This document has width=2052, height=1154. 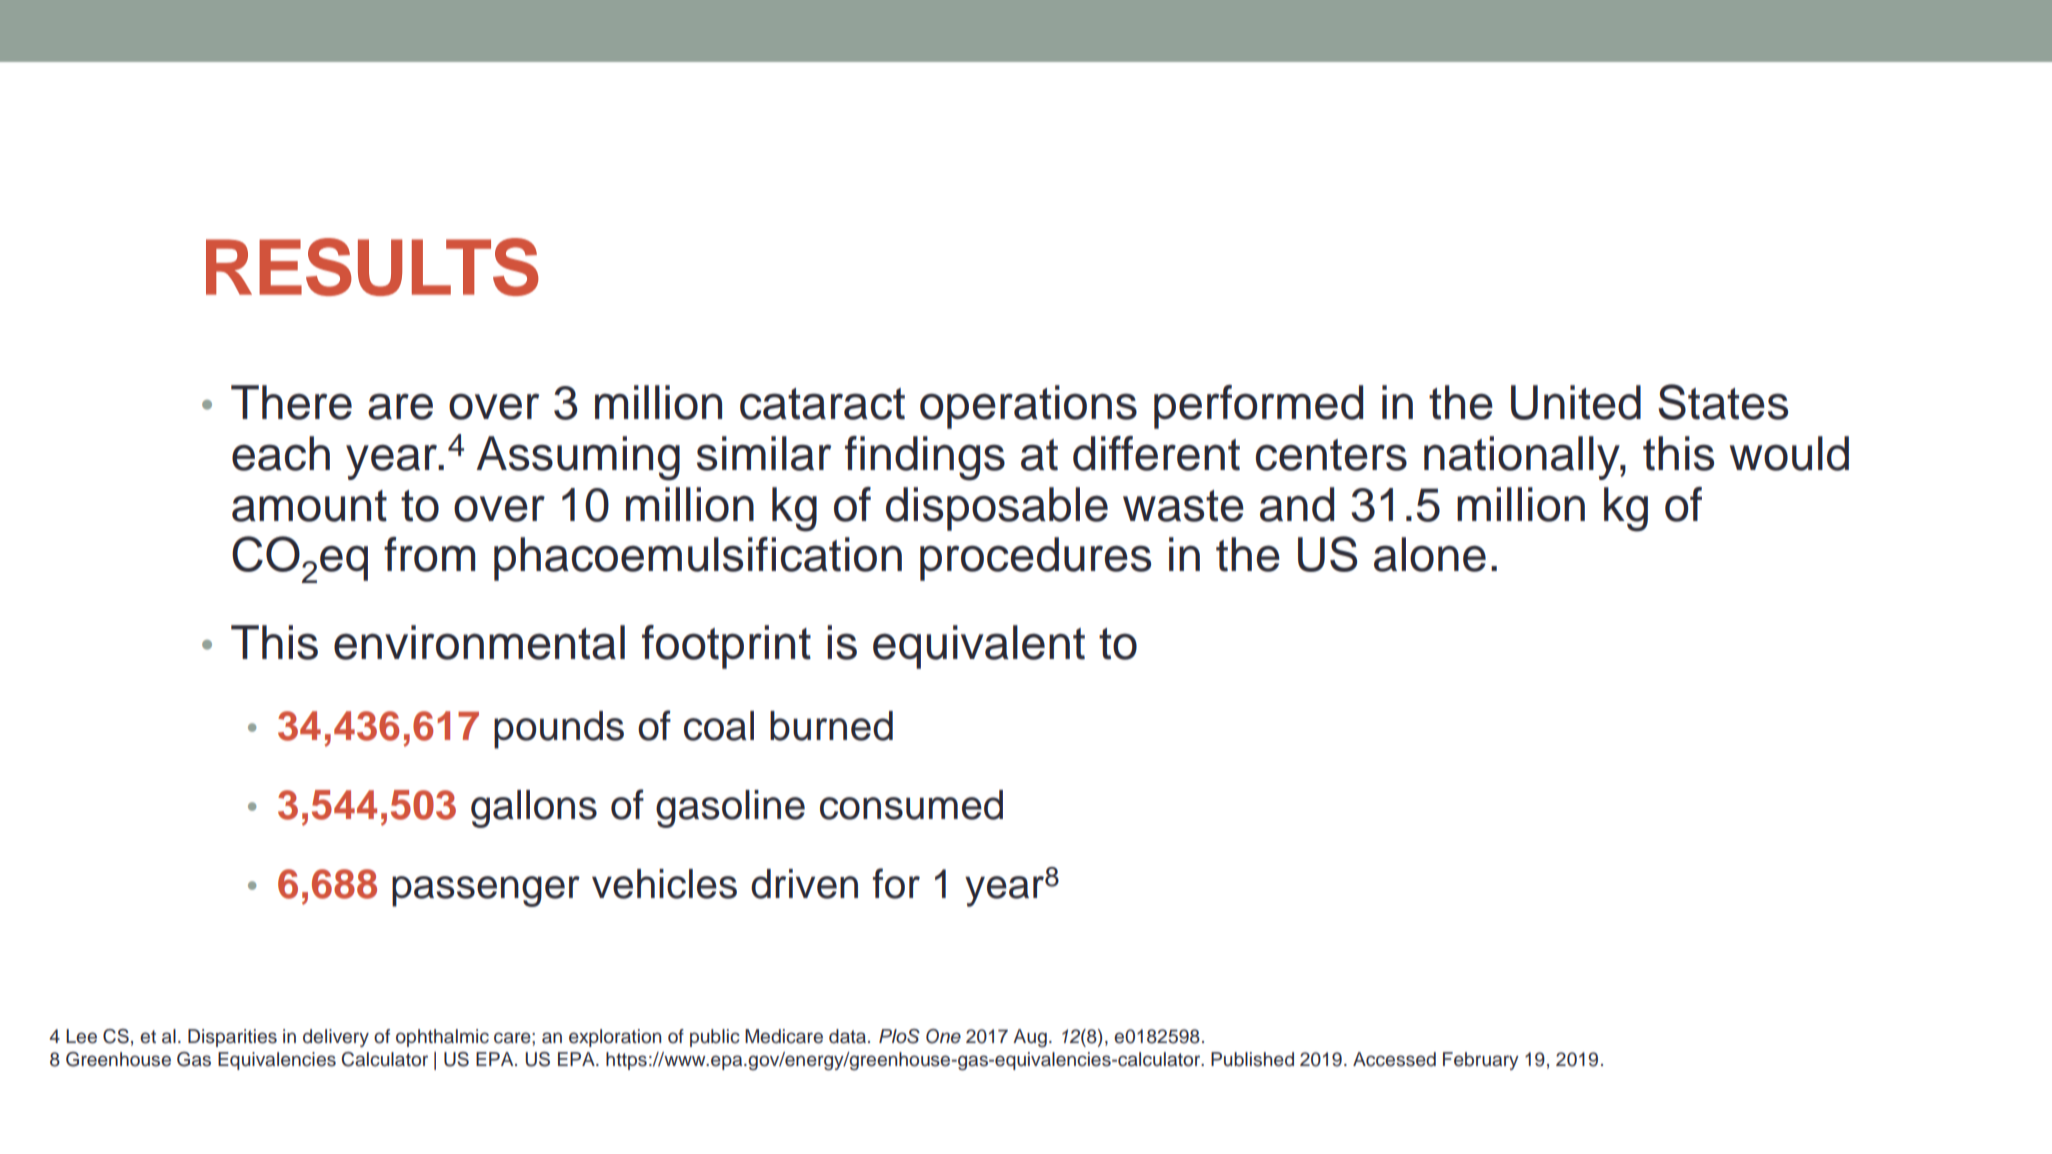 I want to click on equivalent, so click(x=979, y=647).
